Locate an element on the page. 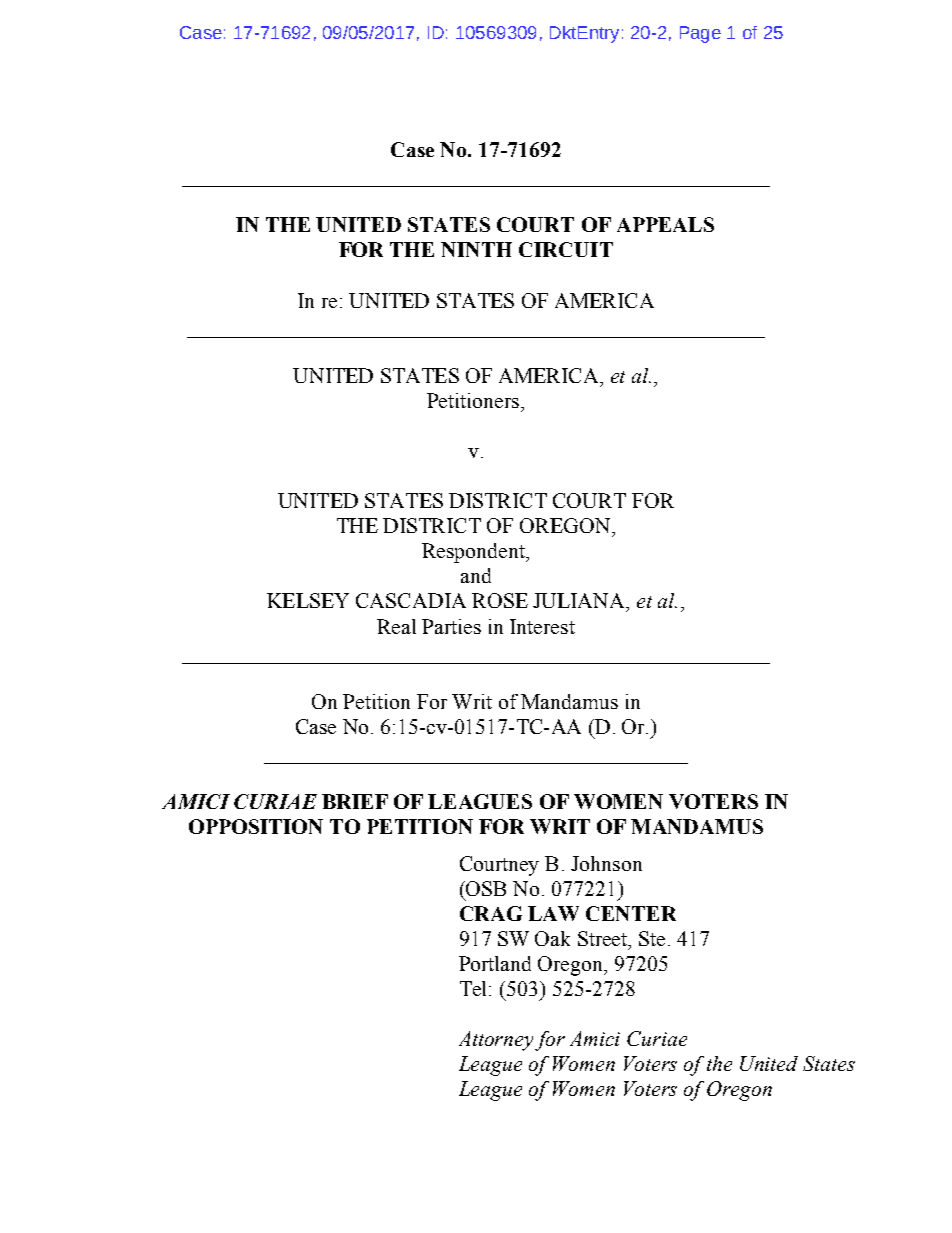 This page has width=952, height=1233. Respondent is located at coordinates (474, 553).
